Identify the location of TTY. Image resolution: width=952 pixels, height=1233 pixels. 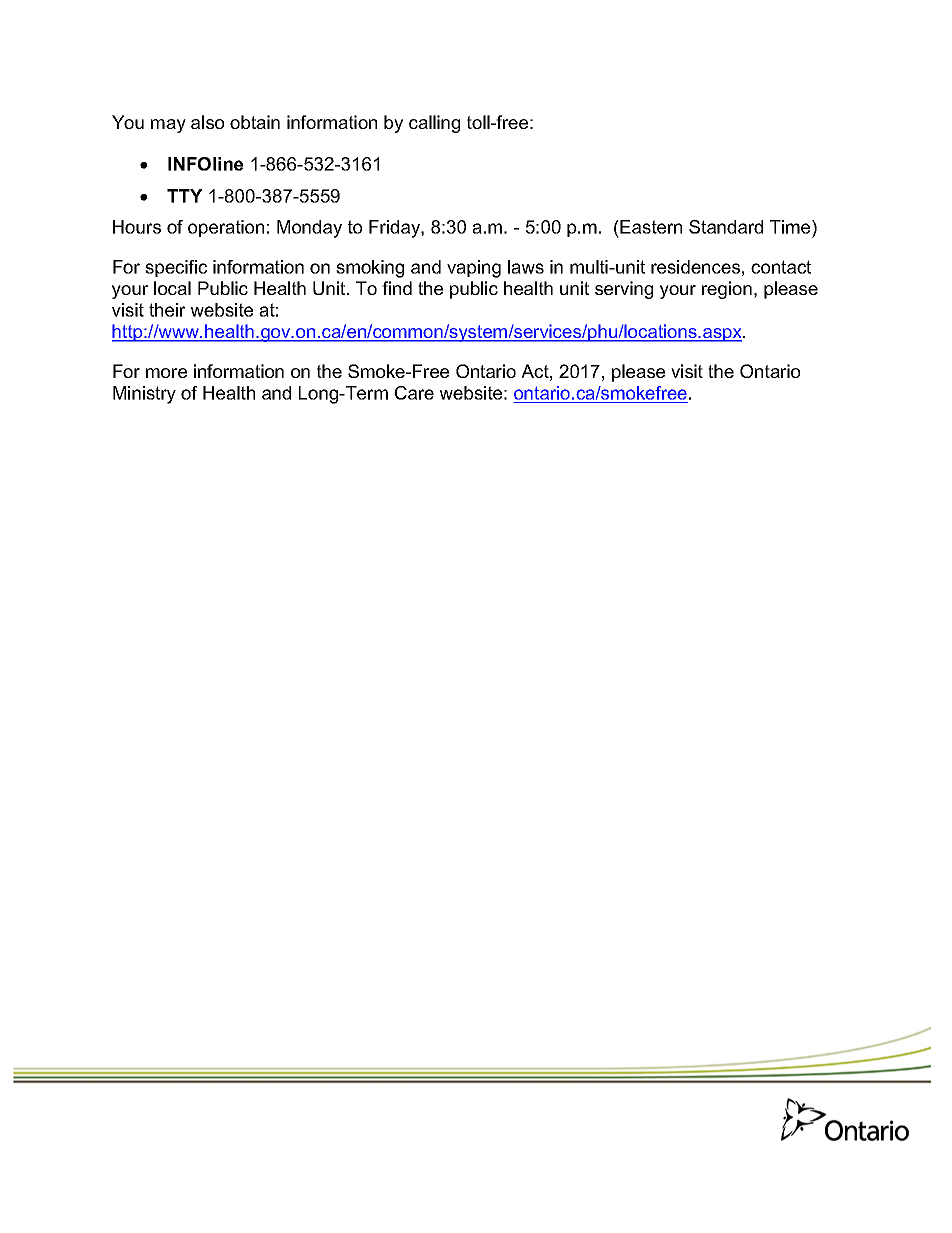
(185, 196).
